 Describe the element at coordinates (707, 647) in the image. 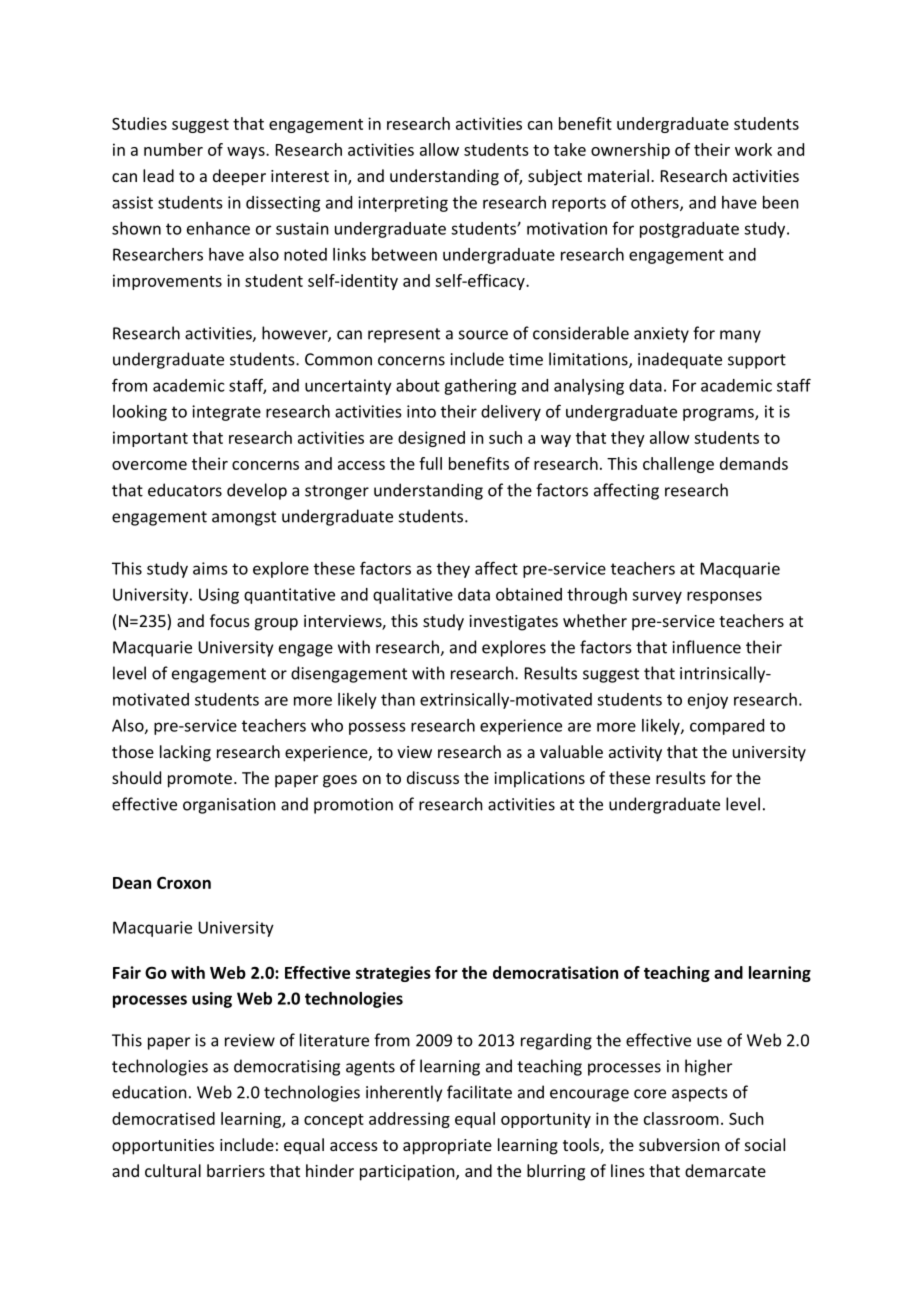

I see `influence` at that location.
